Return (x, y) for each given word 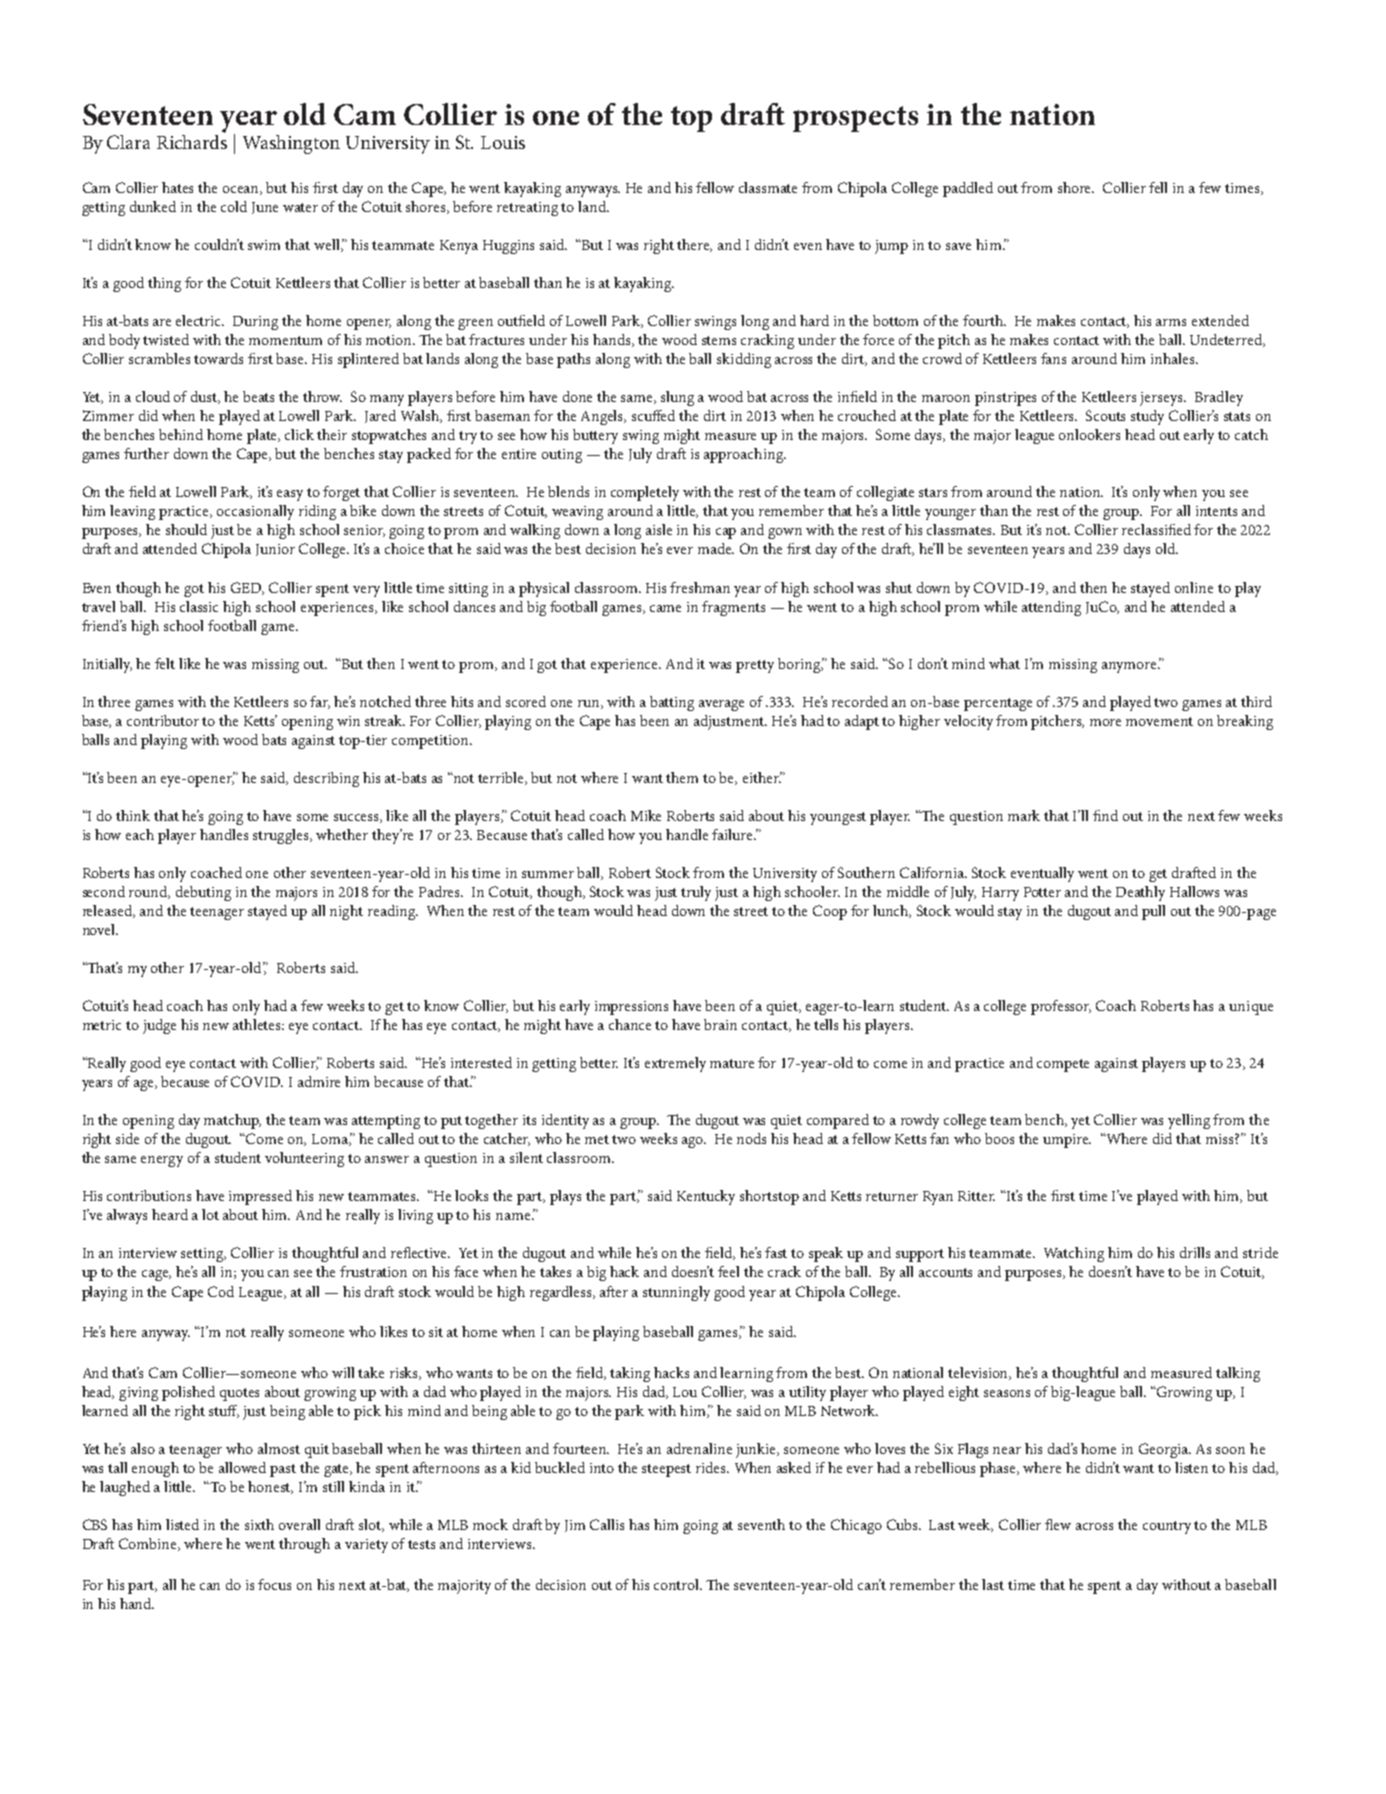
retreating (527, 209)
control (678, 1584)
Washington (291, 144)
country (1167, 1527)
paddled (968, 189)
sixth (259, 1524)
